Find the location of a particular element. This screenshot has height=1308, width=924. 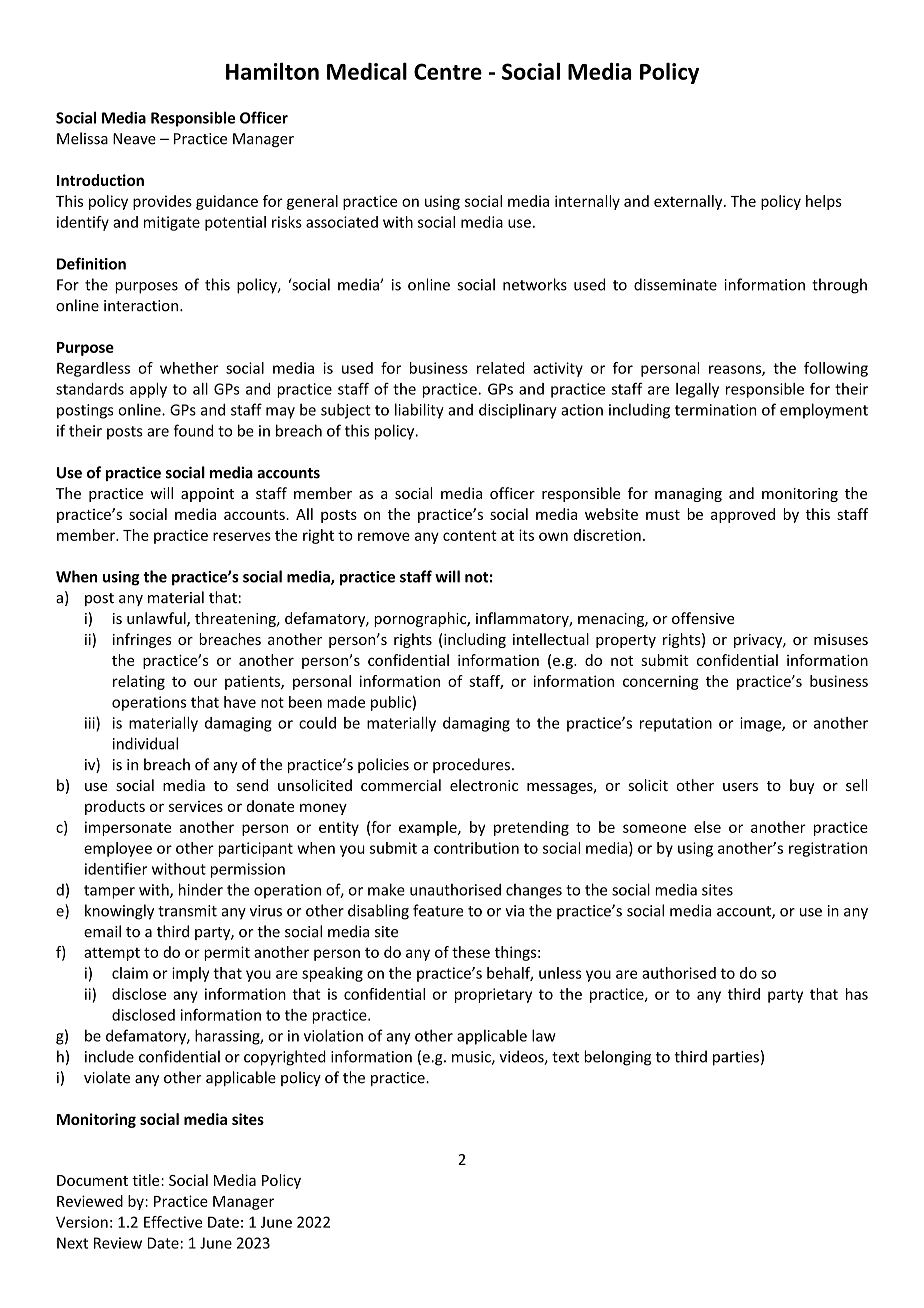

offensive is located at coordinates (703, 618).
